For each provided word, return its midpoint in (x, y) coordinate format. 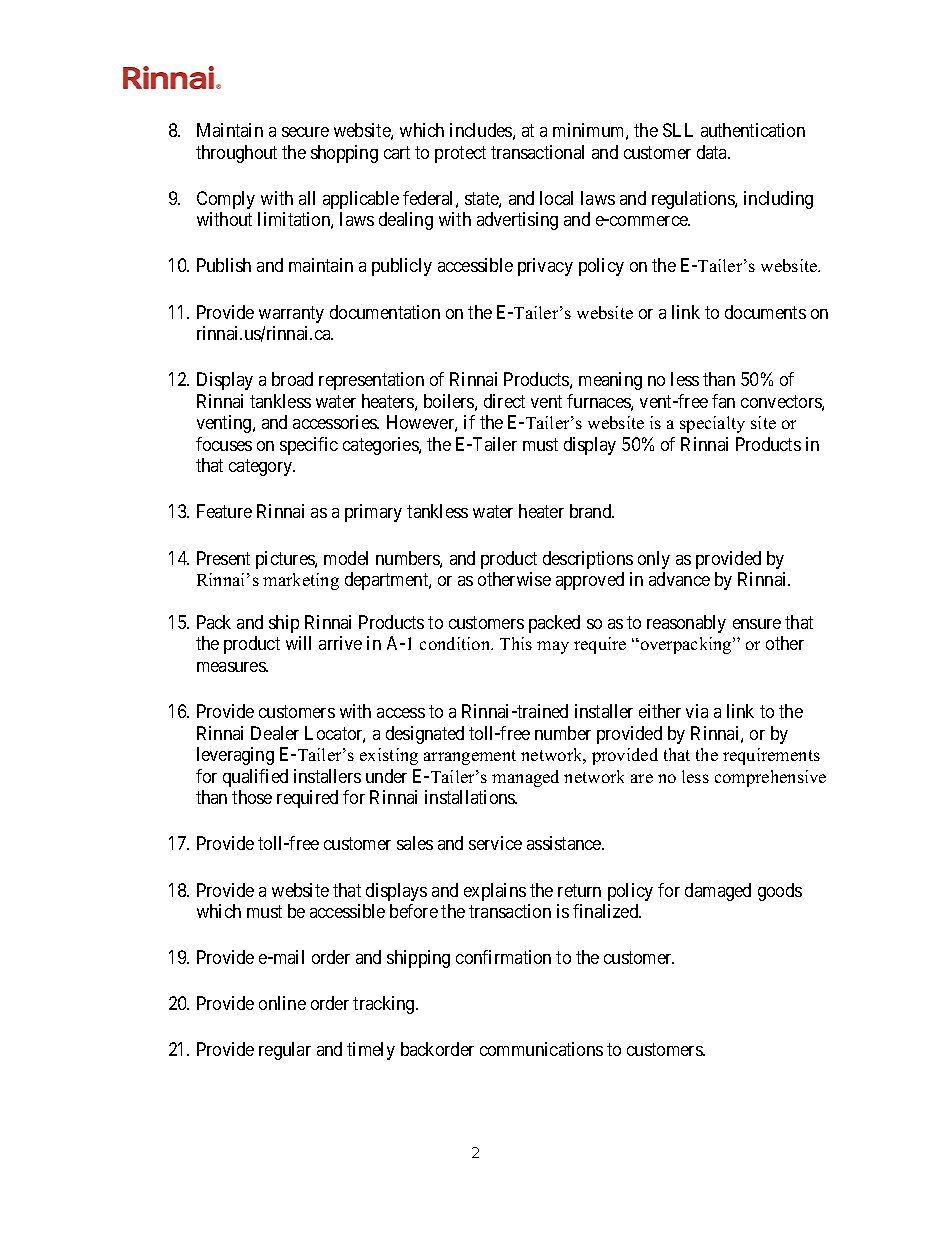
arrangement (470, 757)
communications (541, 1049)
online (282, 1003)
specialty (712, 424)
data (713, 152)
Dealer (275, 733)
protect (460, 154)
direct (504, 401)
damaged (718, 892)
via (697, 711)
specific (309, 446)
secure (305, 132)
